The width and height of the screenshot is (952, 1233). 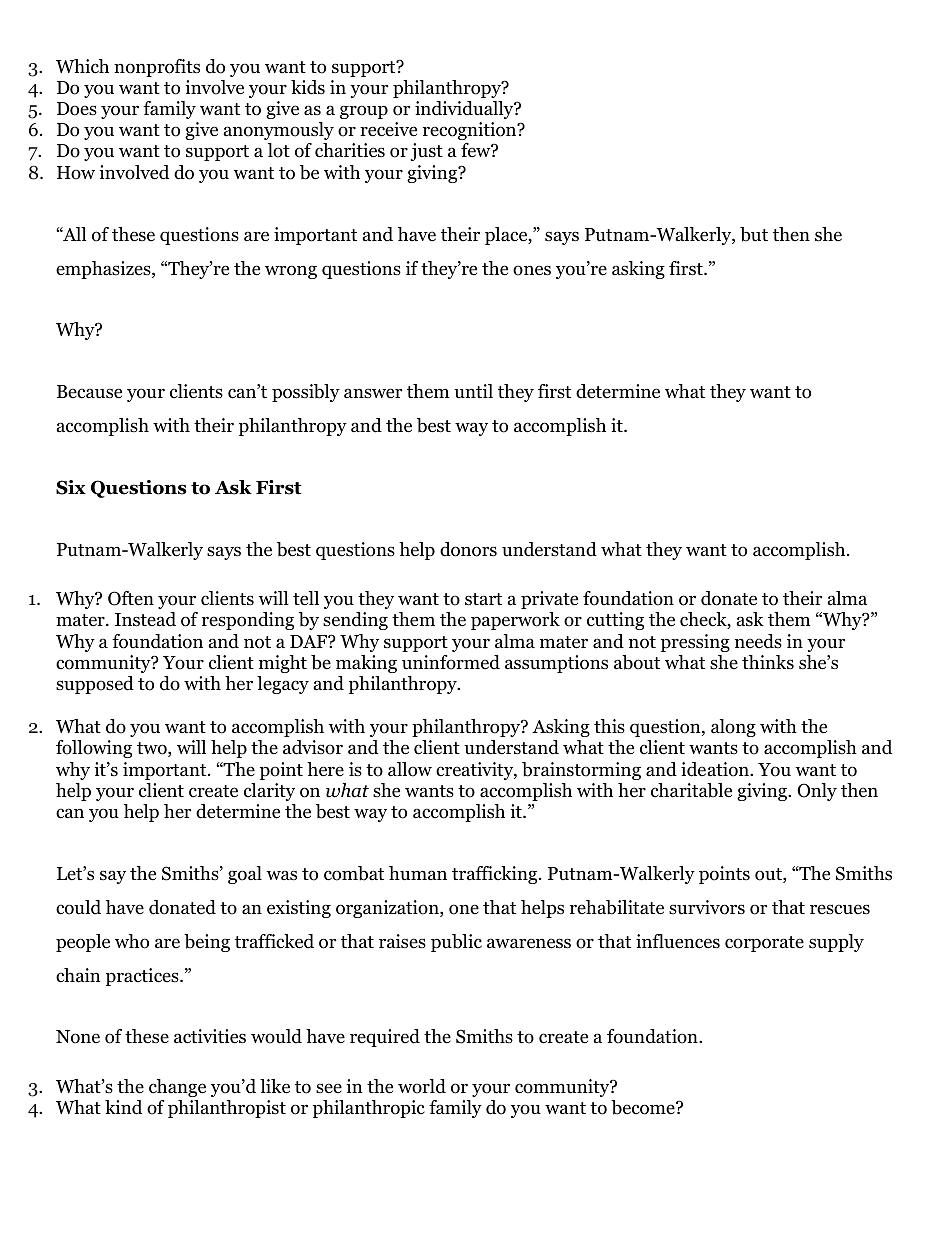 I want to click on recognition, so click(x=471, y=131).
